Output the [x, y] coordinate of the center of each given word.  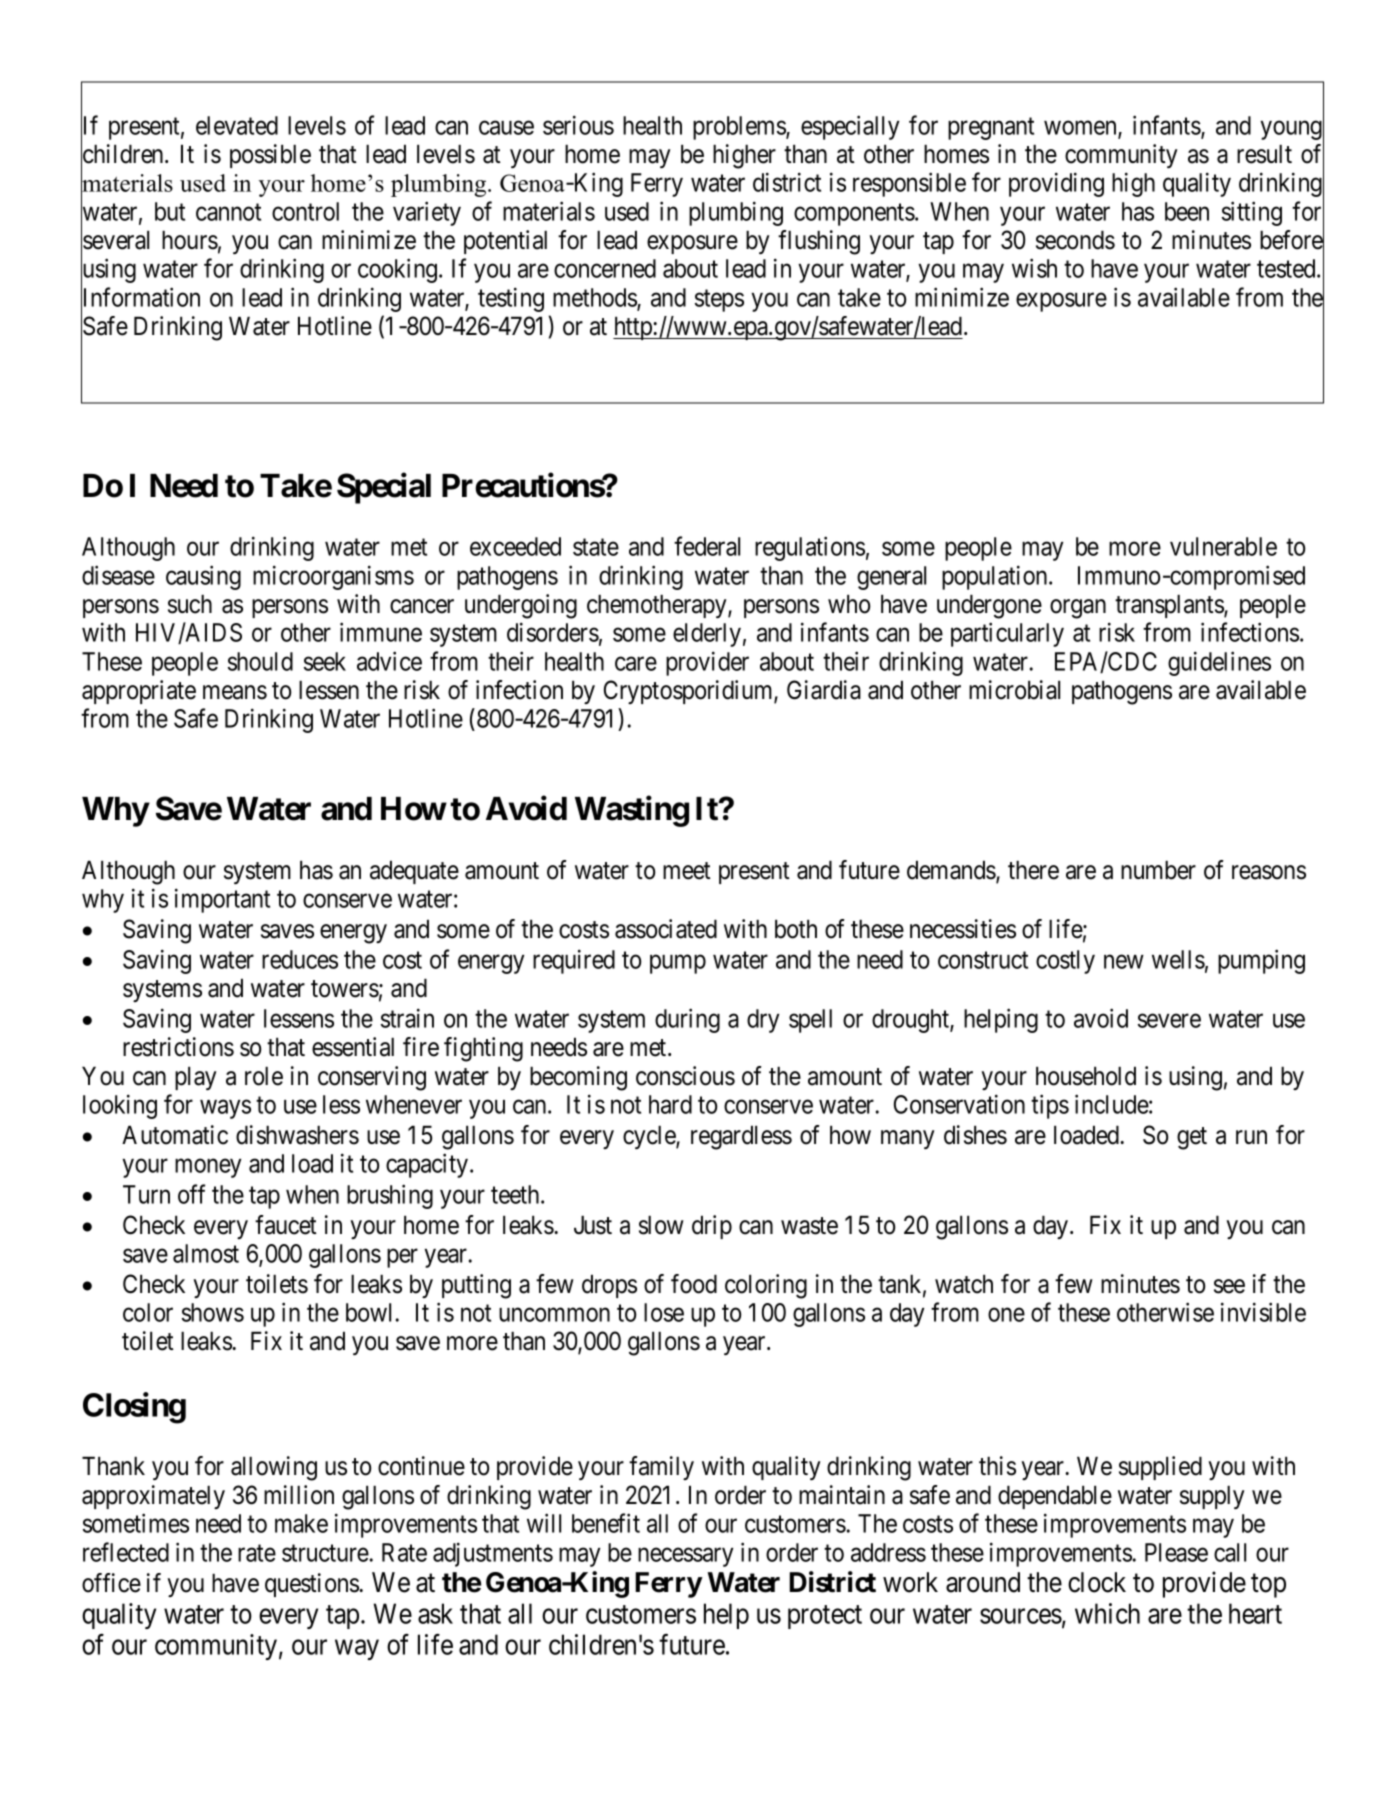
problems [740, 128]
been [1187, 211]
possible [270, 156]
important [222, 900]
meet [687, 871]
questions [312, 1585]
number [1158, 870]
